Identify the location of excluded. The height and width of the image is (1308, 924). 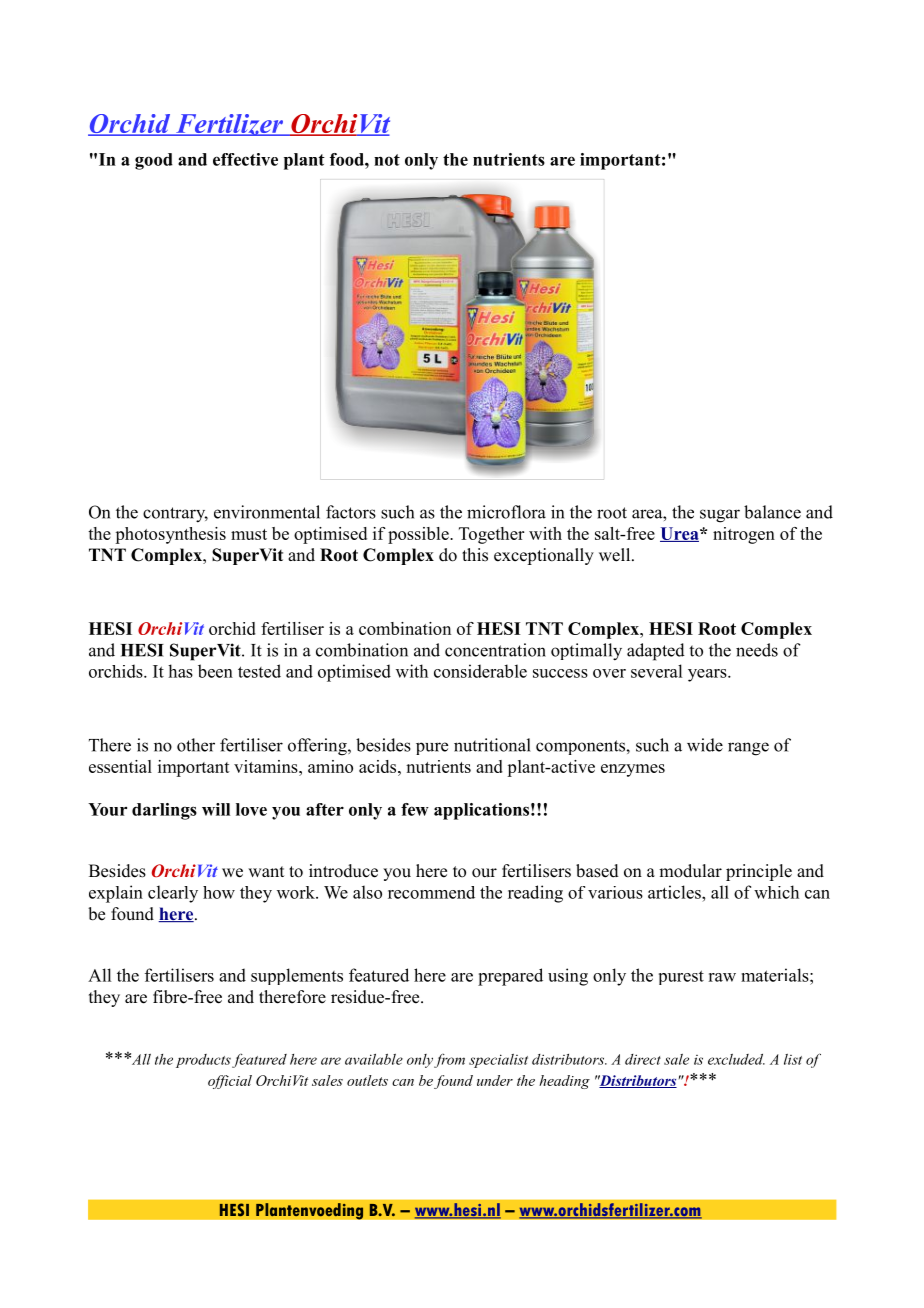
(736, 1059).
